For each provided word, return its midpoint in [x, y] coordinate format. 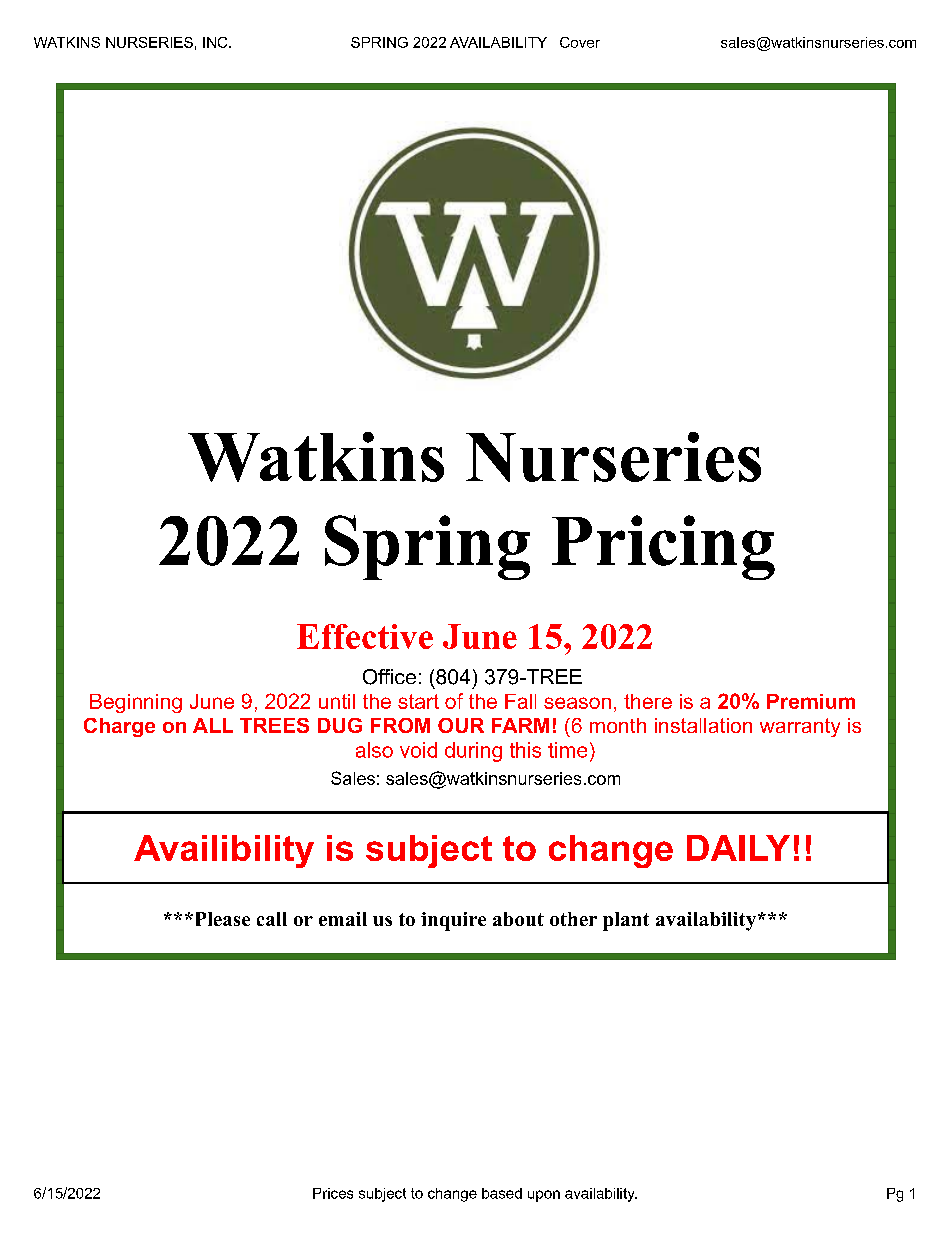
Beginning [136, 703]
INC [216, 42]
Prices [333, 1193]
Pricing [663, 547]
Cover [580, 42]
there [648, 701]
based [502, 1193]
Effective [365, 636]
